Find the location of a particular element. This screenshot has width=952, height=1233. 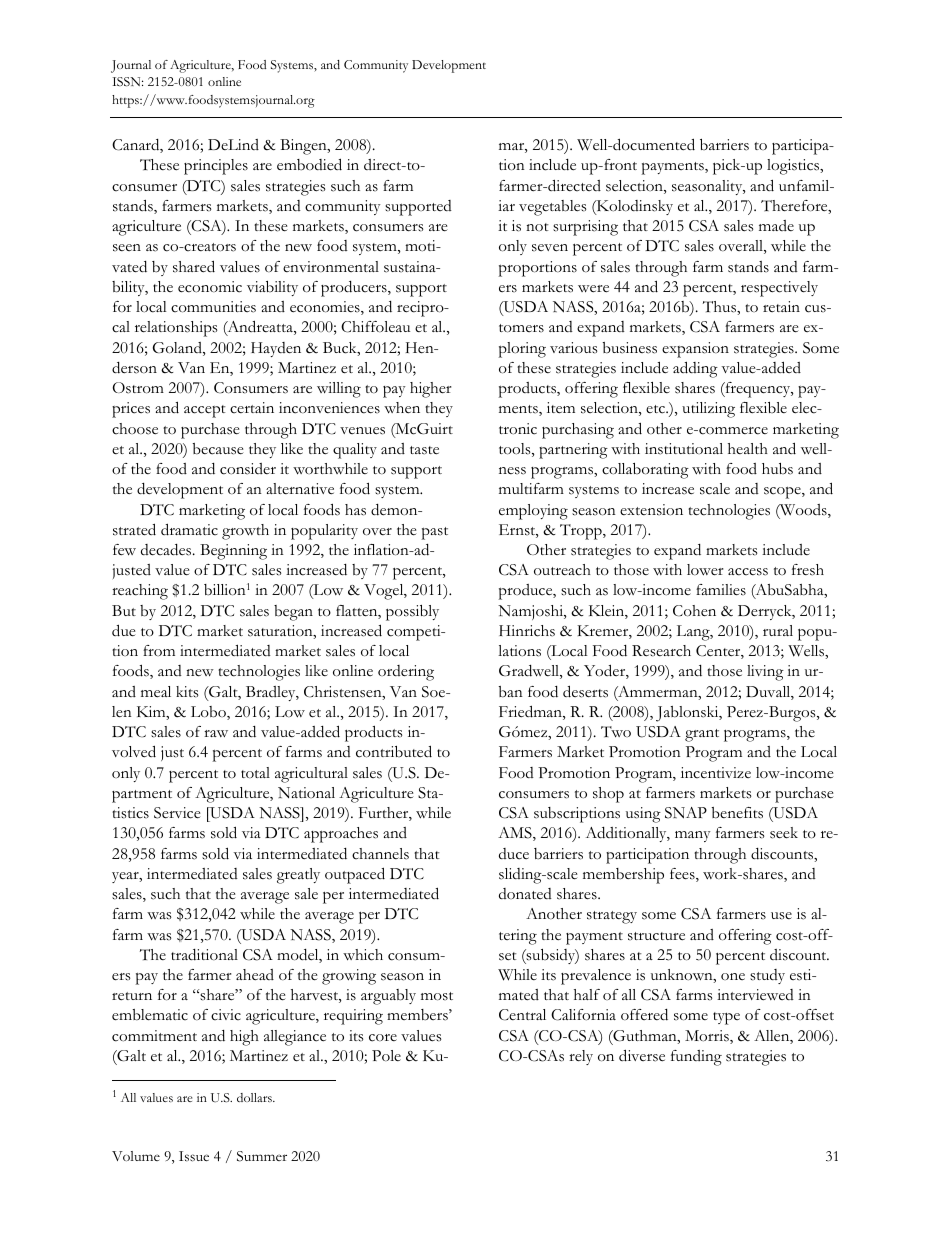

seven is located at coordinates (550, 248).
